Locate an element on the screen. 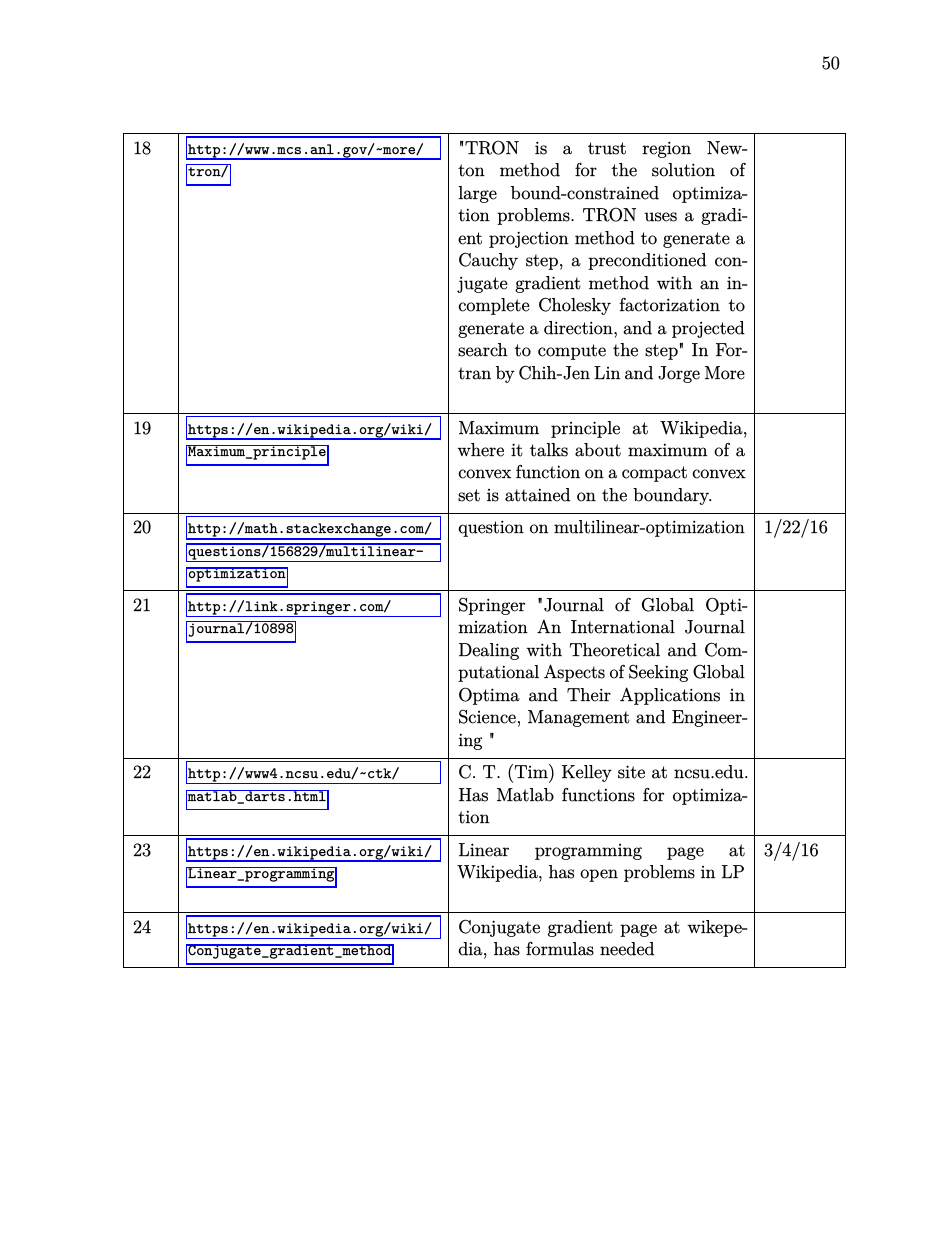 The height and width of the screenshot is (1233, 952). about is located at coordinates (598, 450).
